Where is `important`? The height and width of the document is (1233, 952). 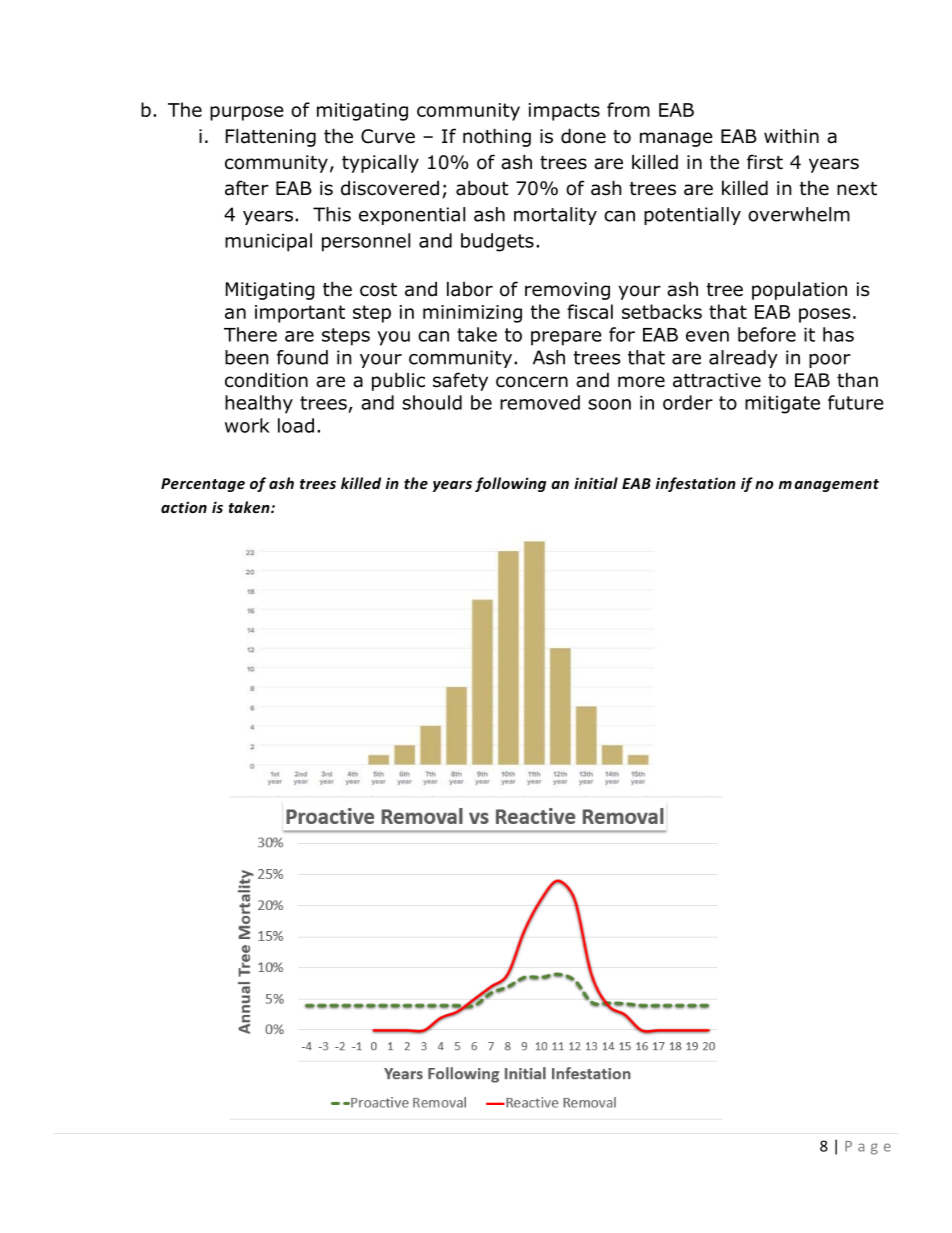
important is located at coordinates (300, 314).
